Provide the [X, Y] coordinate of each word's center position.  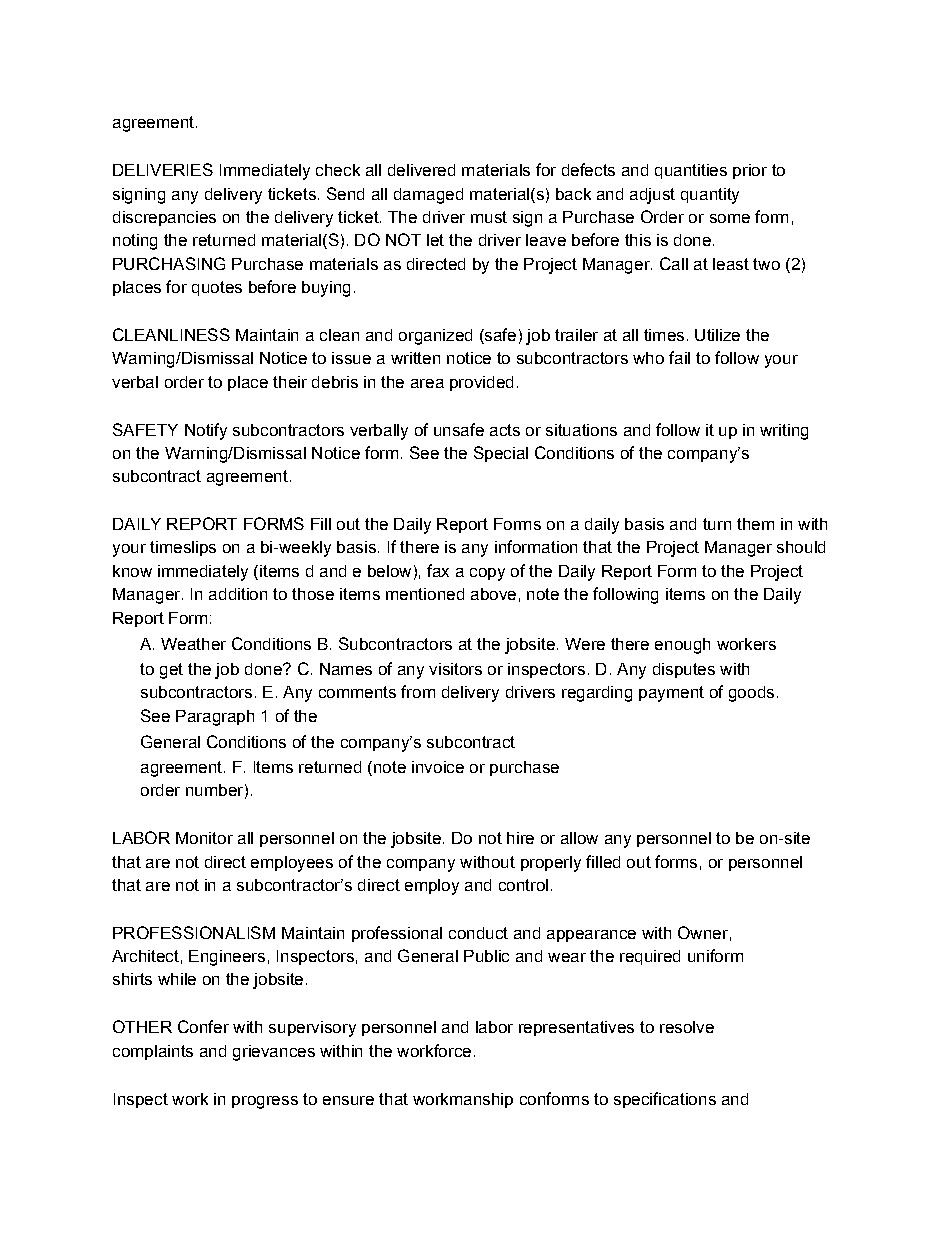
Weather [193, 644]
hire [520, 838]
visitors [455, 669]
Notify [206, 431]
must [489, 217]
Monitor [204, 838]
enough [682, 646]
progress [265, 1102]
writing [784, 432]
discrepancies [164, 218]
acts [505, 430]
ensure [348, 1100]
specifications [665, 1100]
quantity [710, 196]
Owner [703, 932]
